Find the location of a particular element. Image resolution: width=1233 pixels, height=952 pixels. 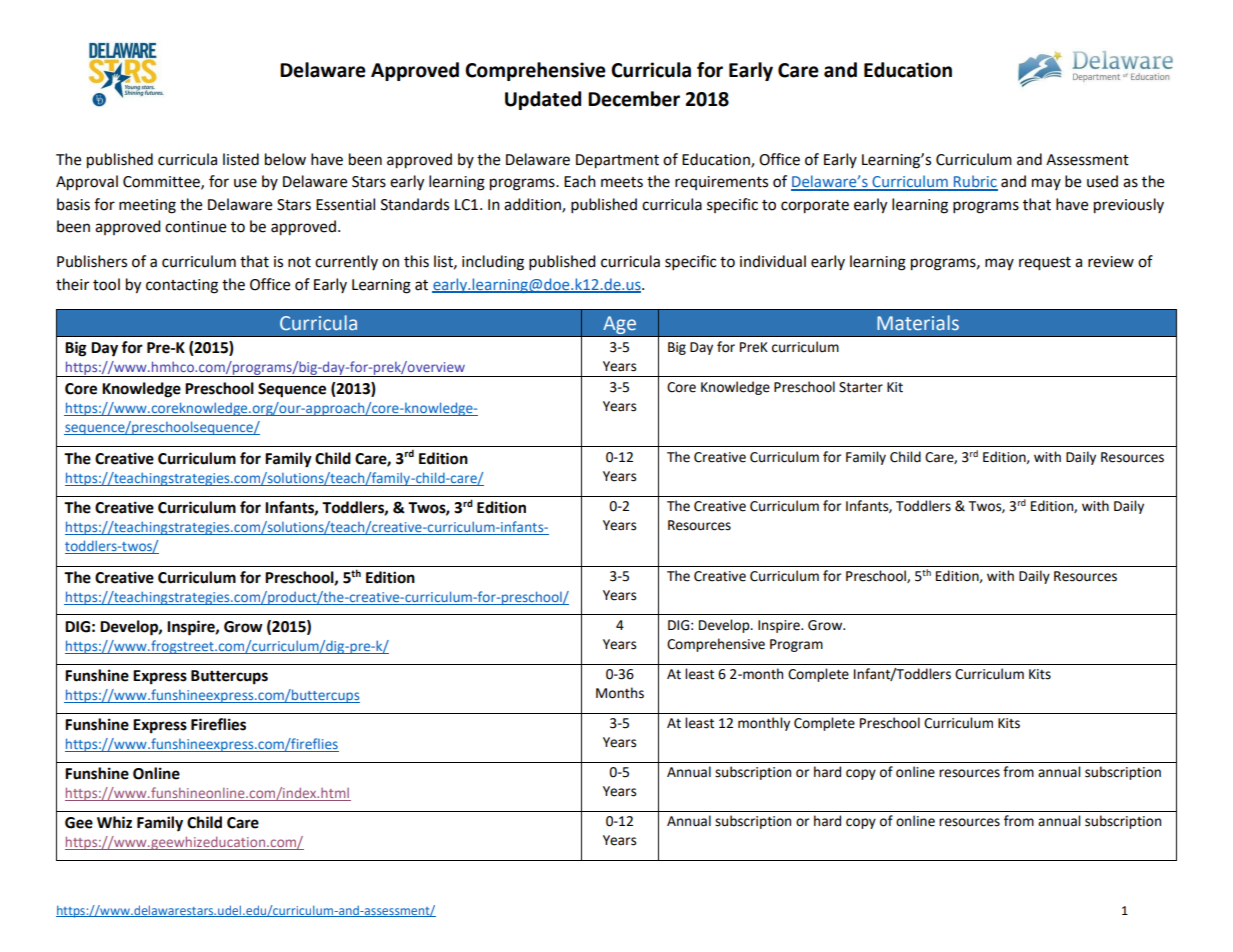

December is located at coordinates (634, 99).
